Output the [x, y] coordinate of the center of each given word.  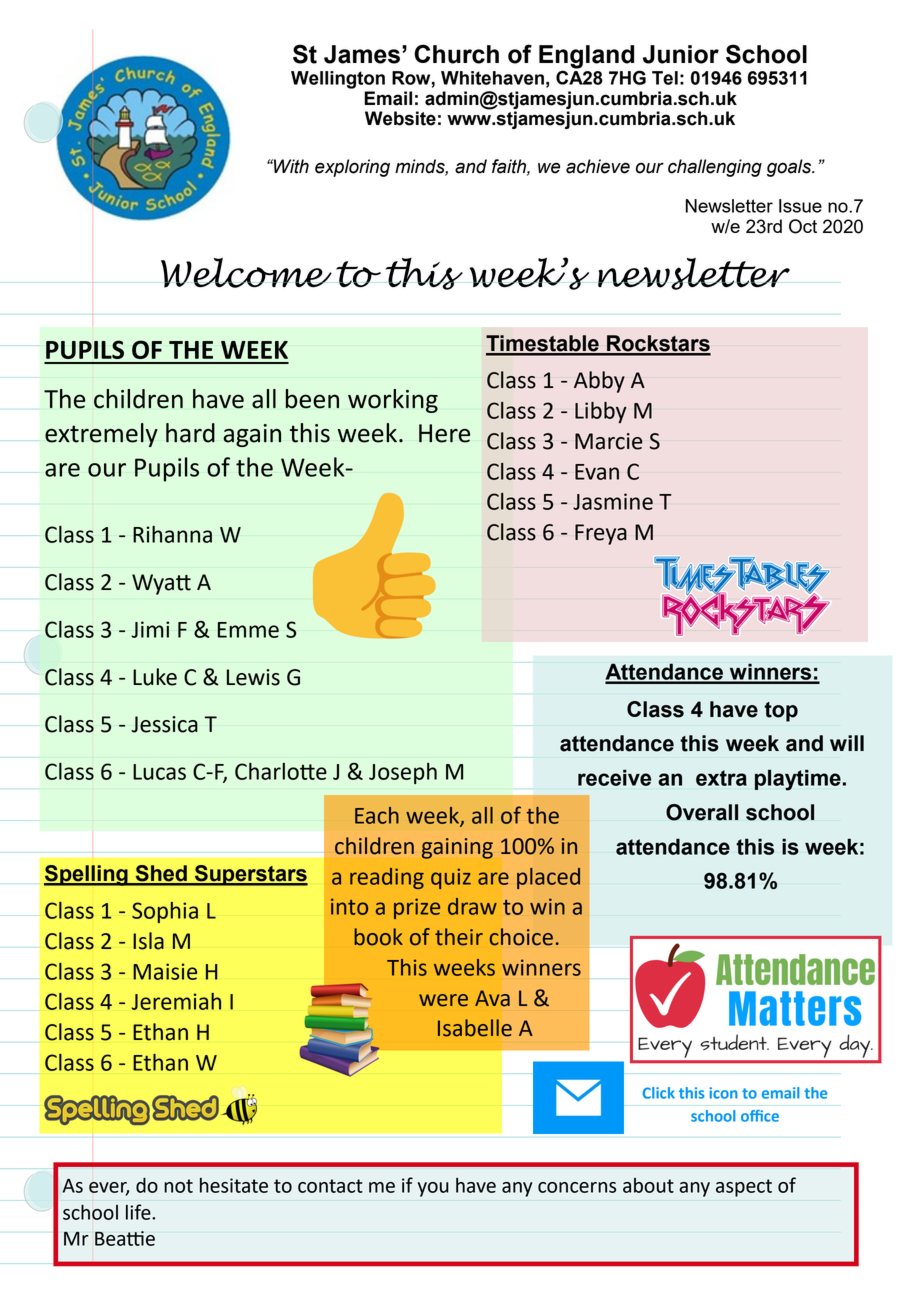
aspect [744, 1188]
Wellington [338, 80]
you [433, 1189]
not [178, 1186]
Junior [681, 54]
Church [456, 54]
